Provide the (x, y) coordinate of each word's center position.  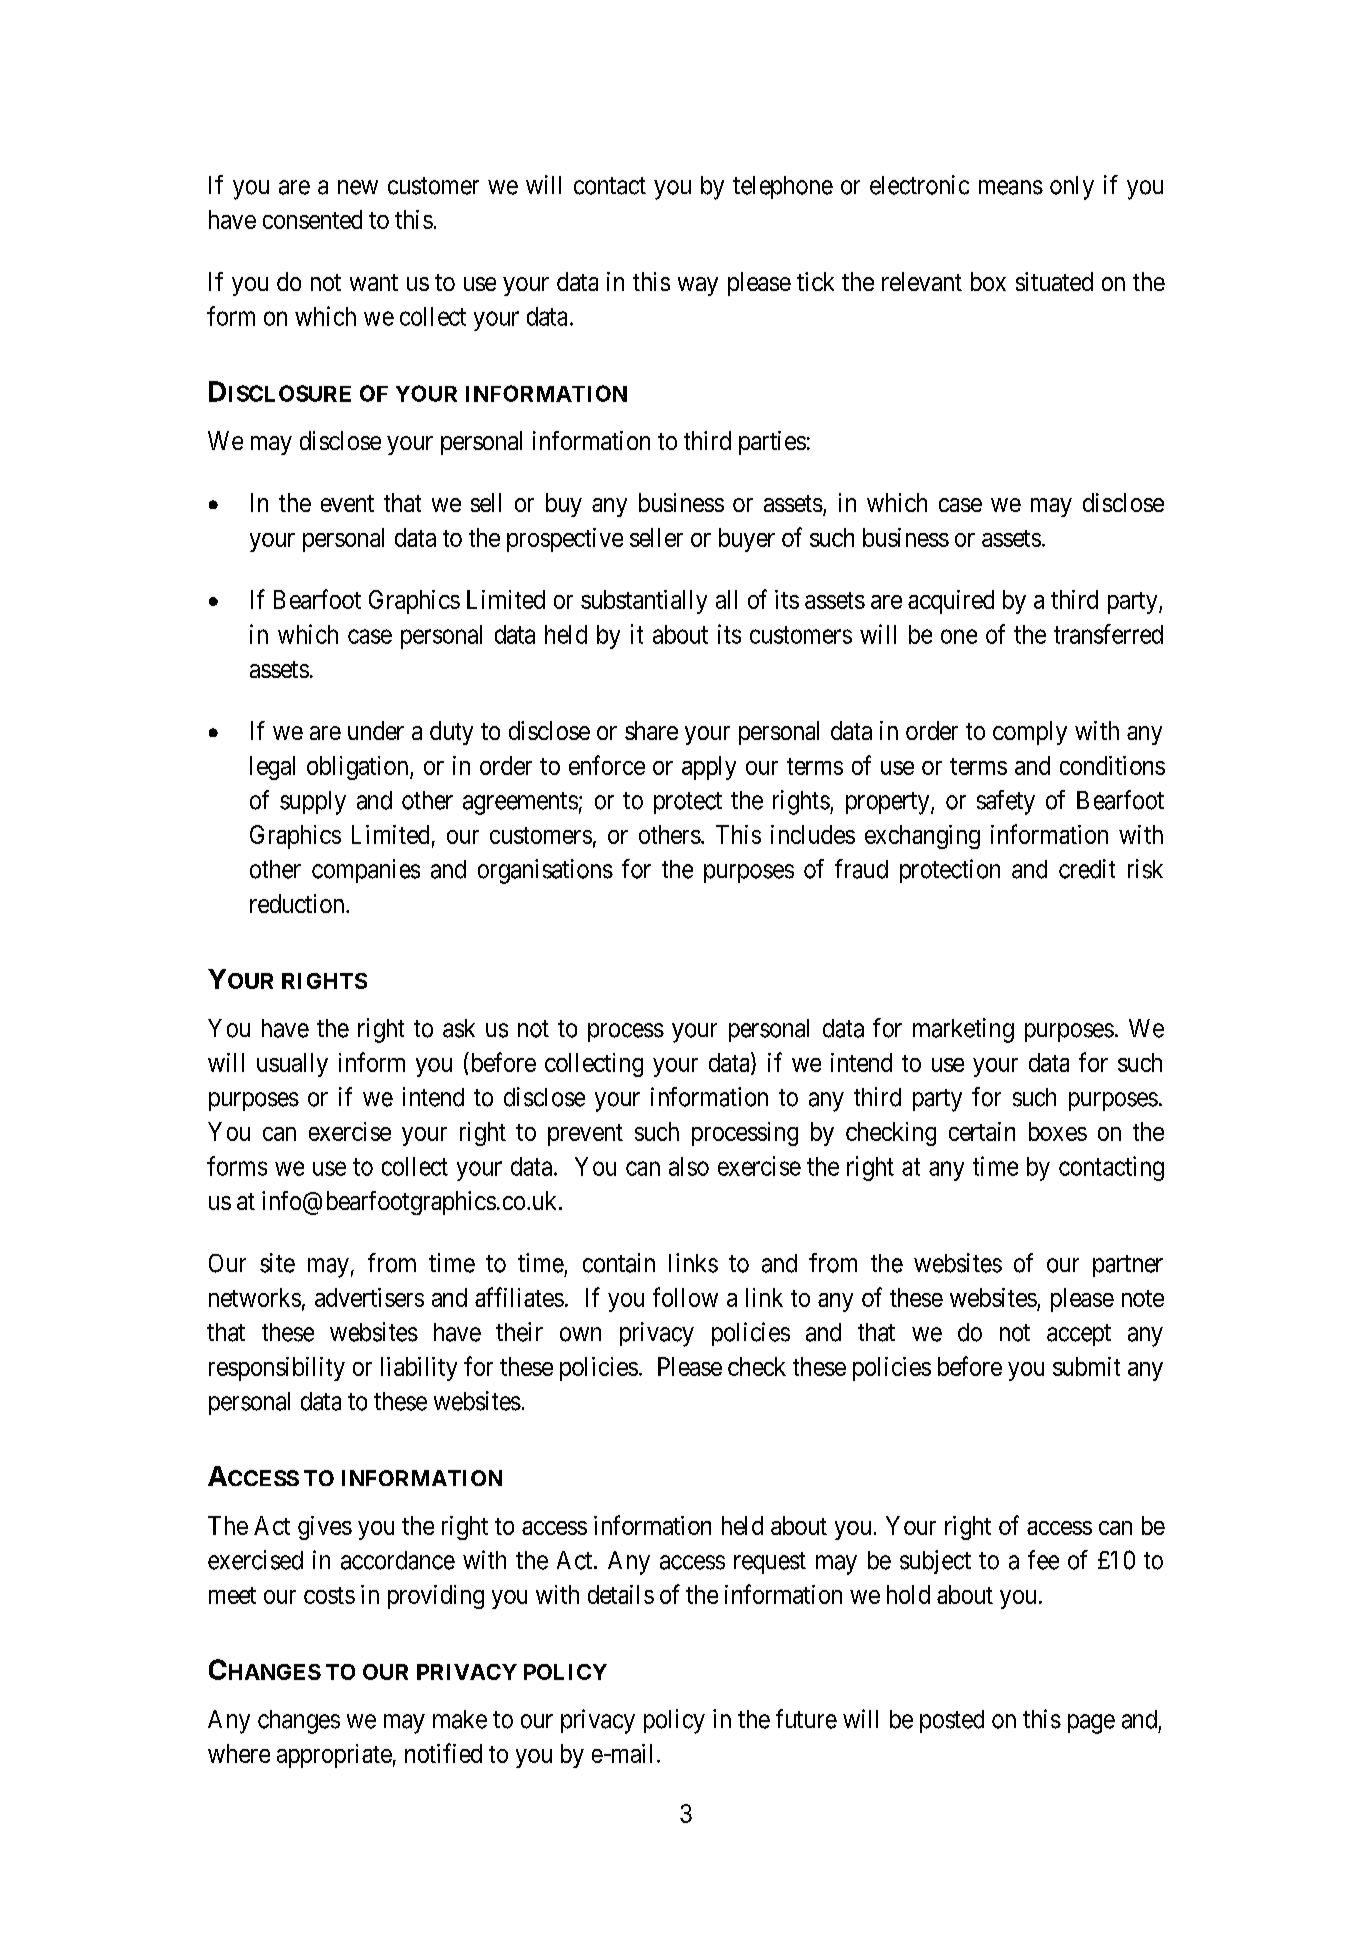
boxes (1058, 1131)
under (376, 730)
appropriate (334, 1756)
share (651, 730)
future (806, 1719)
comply (1030, 733)
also (689, 1166)
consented (312, 219)
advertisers (369, 1297)
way (698, 286)
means (1011, 187)
